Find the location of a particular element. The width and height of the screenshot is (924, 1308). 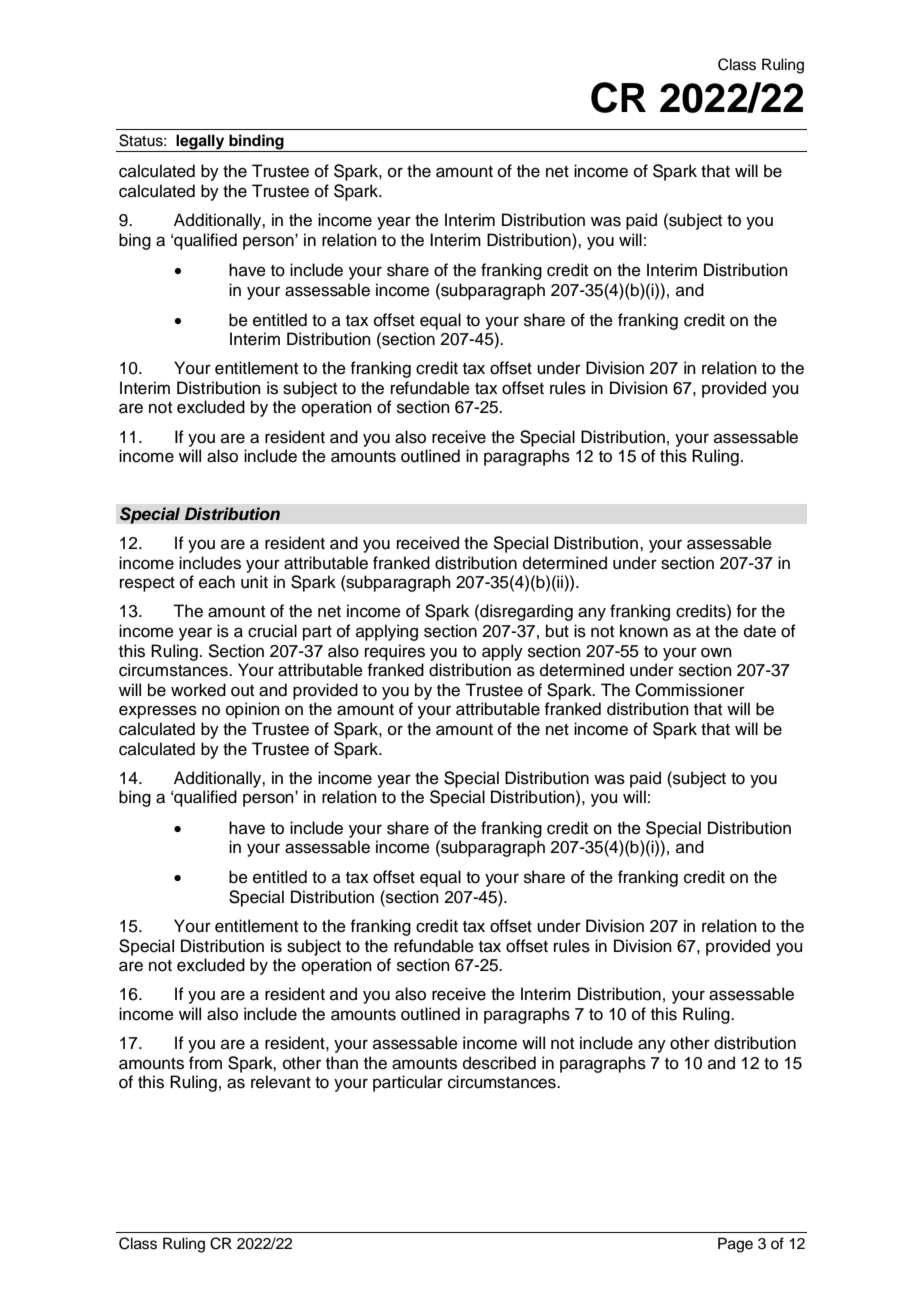

legally is located at coordinates (200, 143).
